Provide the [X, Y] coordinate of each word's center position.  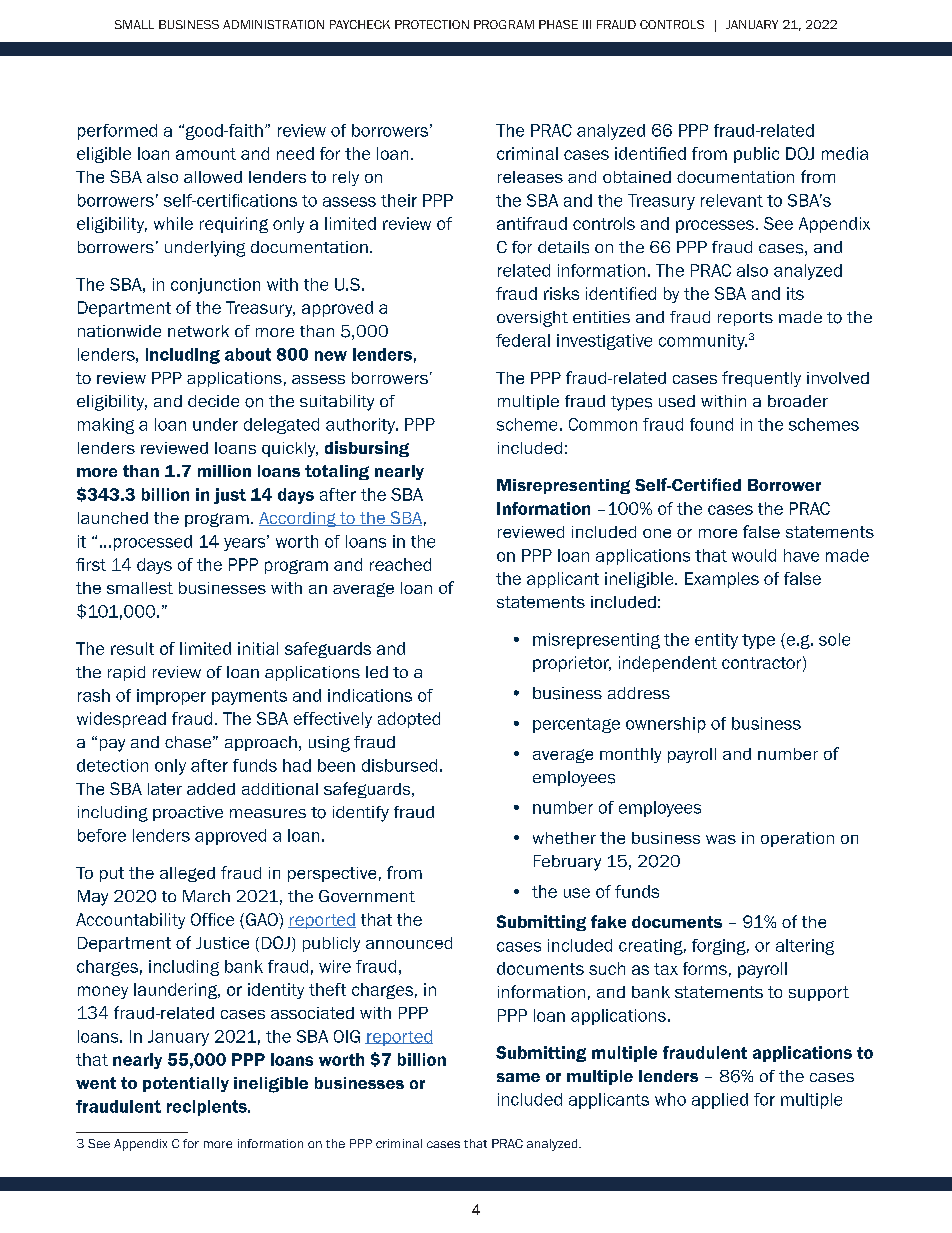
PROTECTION [432, 24]
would [754, 555]
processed [153, 543]
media [845, 153]
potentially [186, 1084]
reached [400, 564]
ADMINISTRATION [273, 24]
